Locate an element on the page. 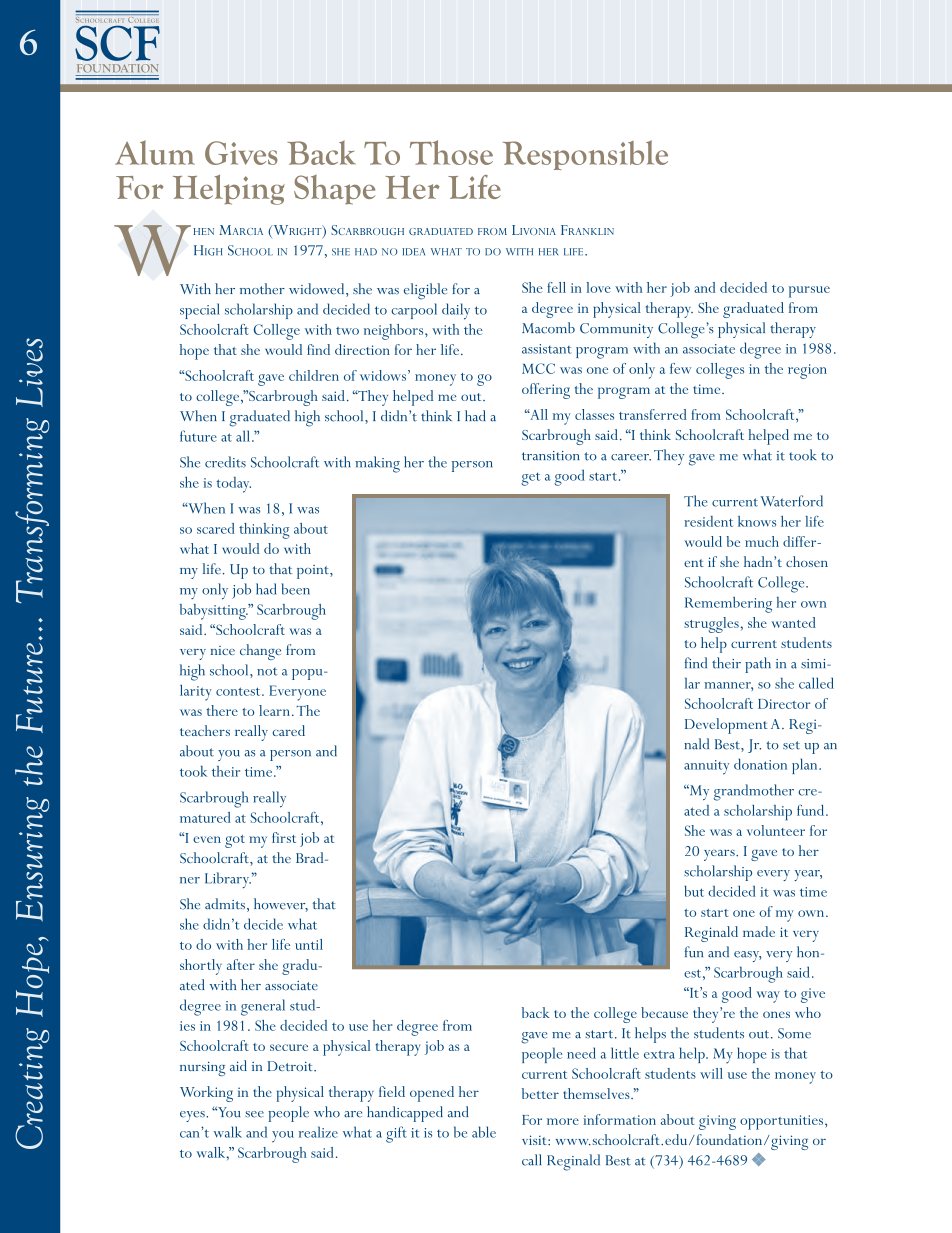 The width and height of the document is (952, 1233). today is located at coordinates (233, 485).
